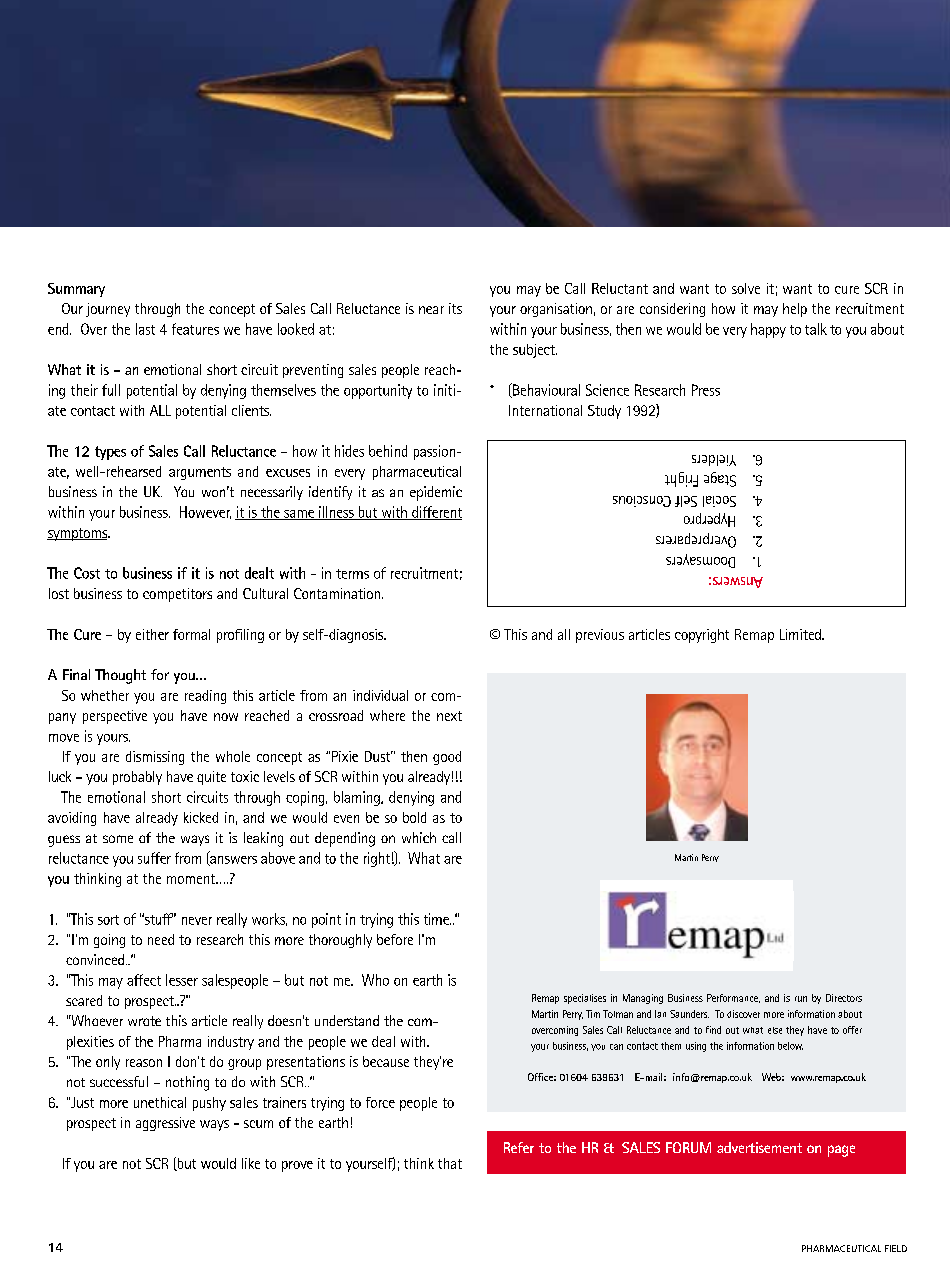 This document has width=950, height=1288. Describe the element at coordinates (161, 939) in the document. I see `need` at that location.
